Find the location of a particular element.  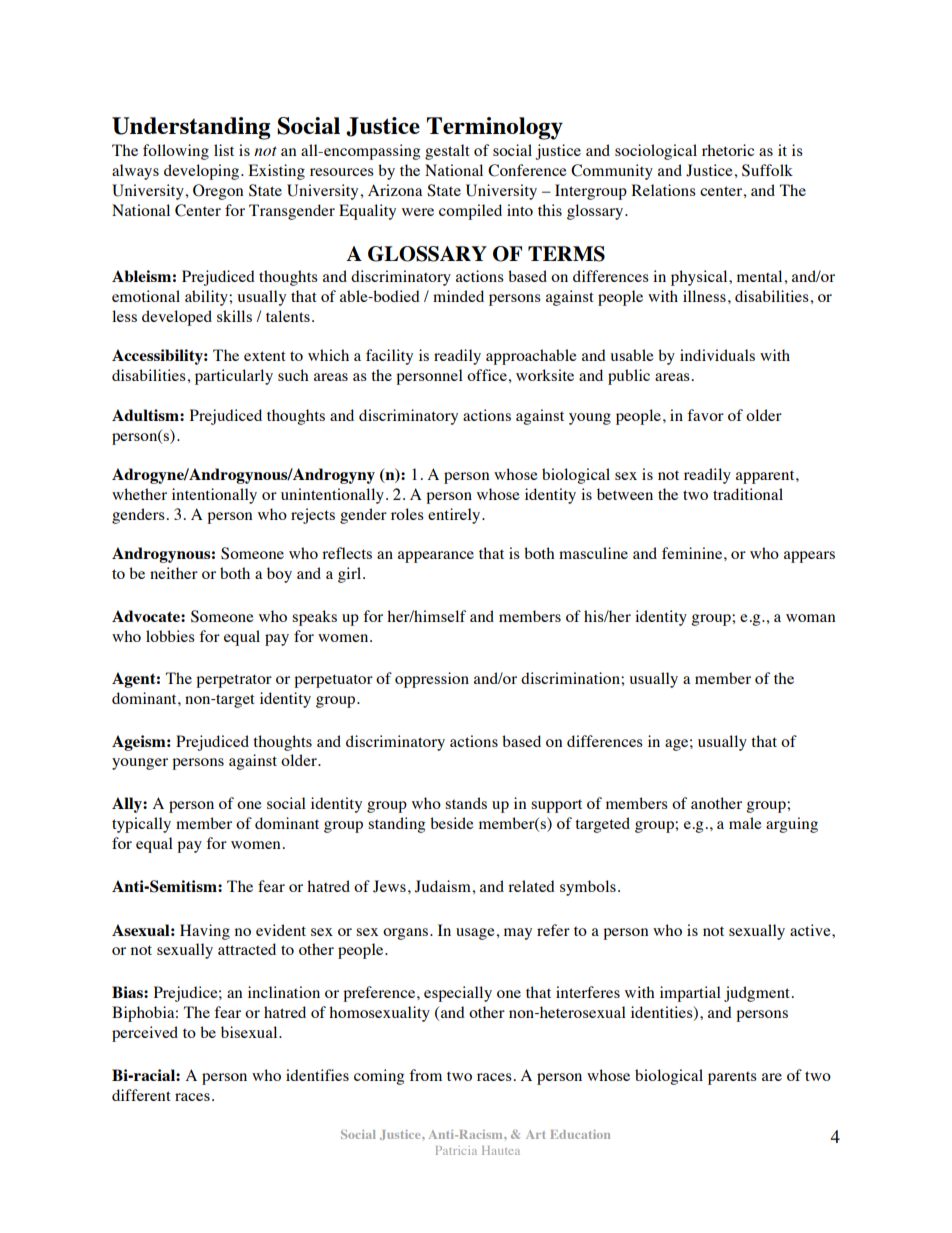

different is located at coordinates (141, 1095).
